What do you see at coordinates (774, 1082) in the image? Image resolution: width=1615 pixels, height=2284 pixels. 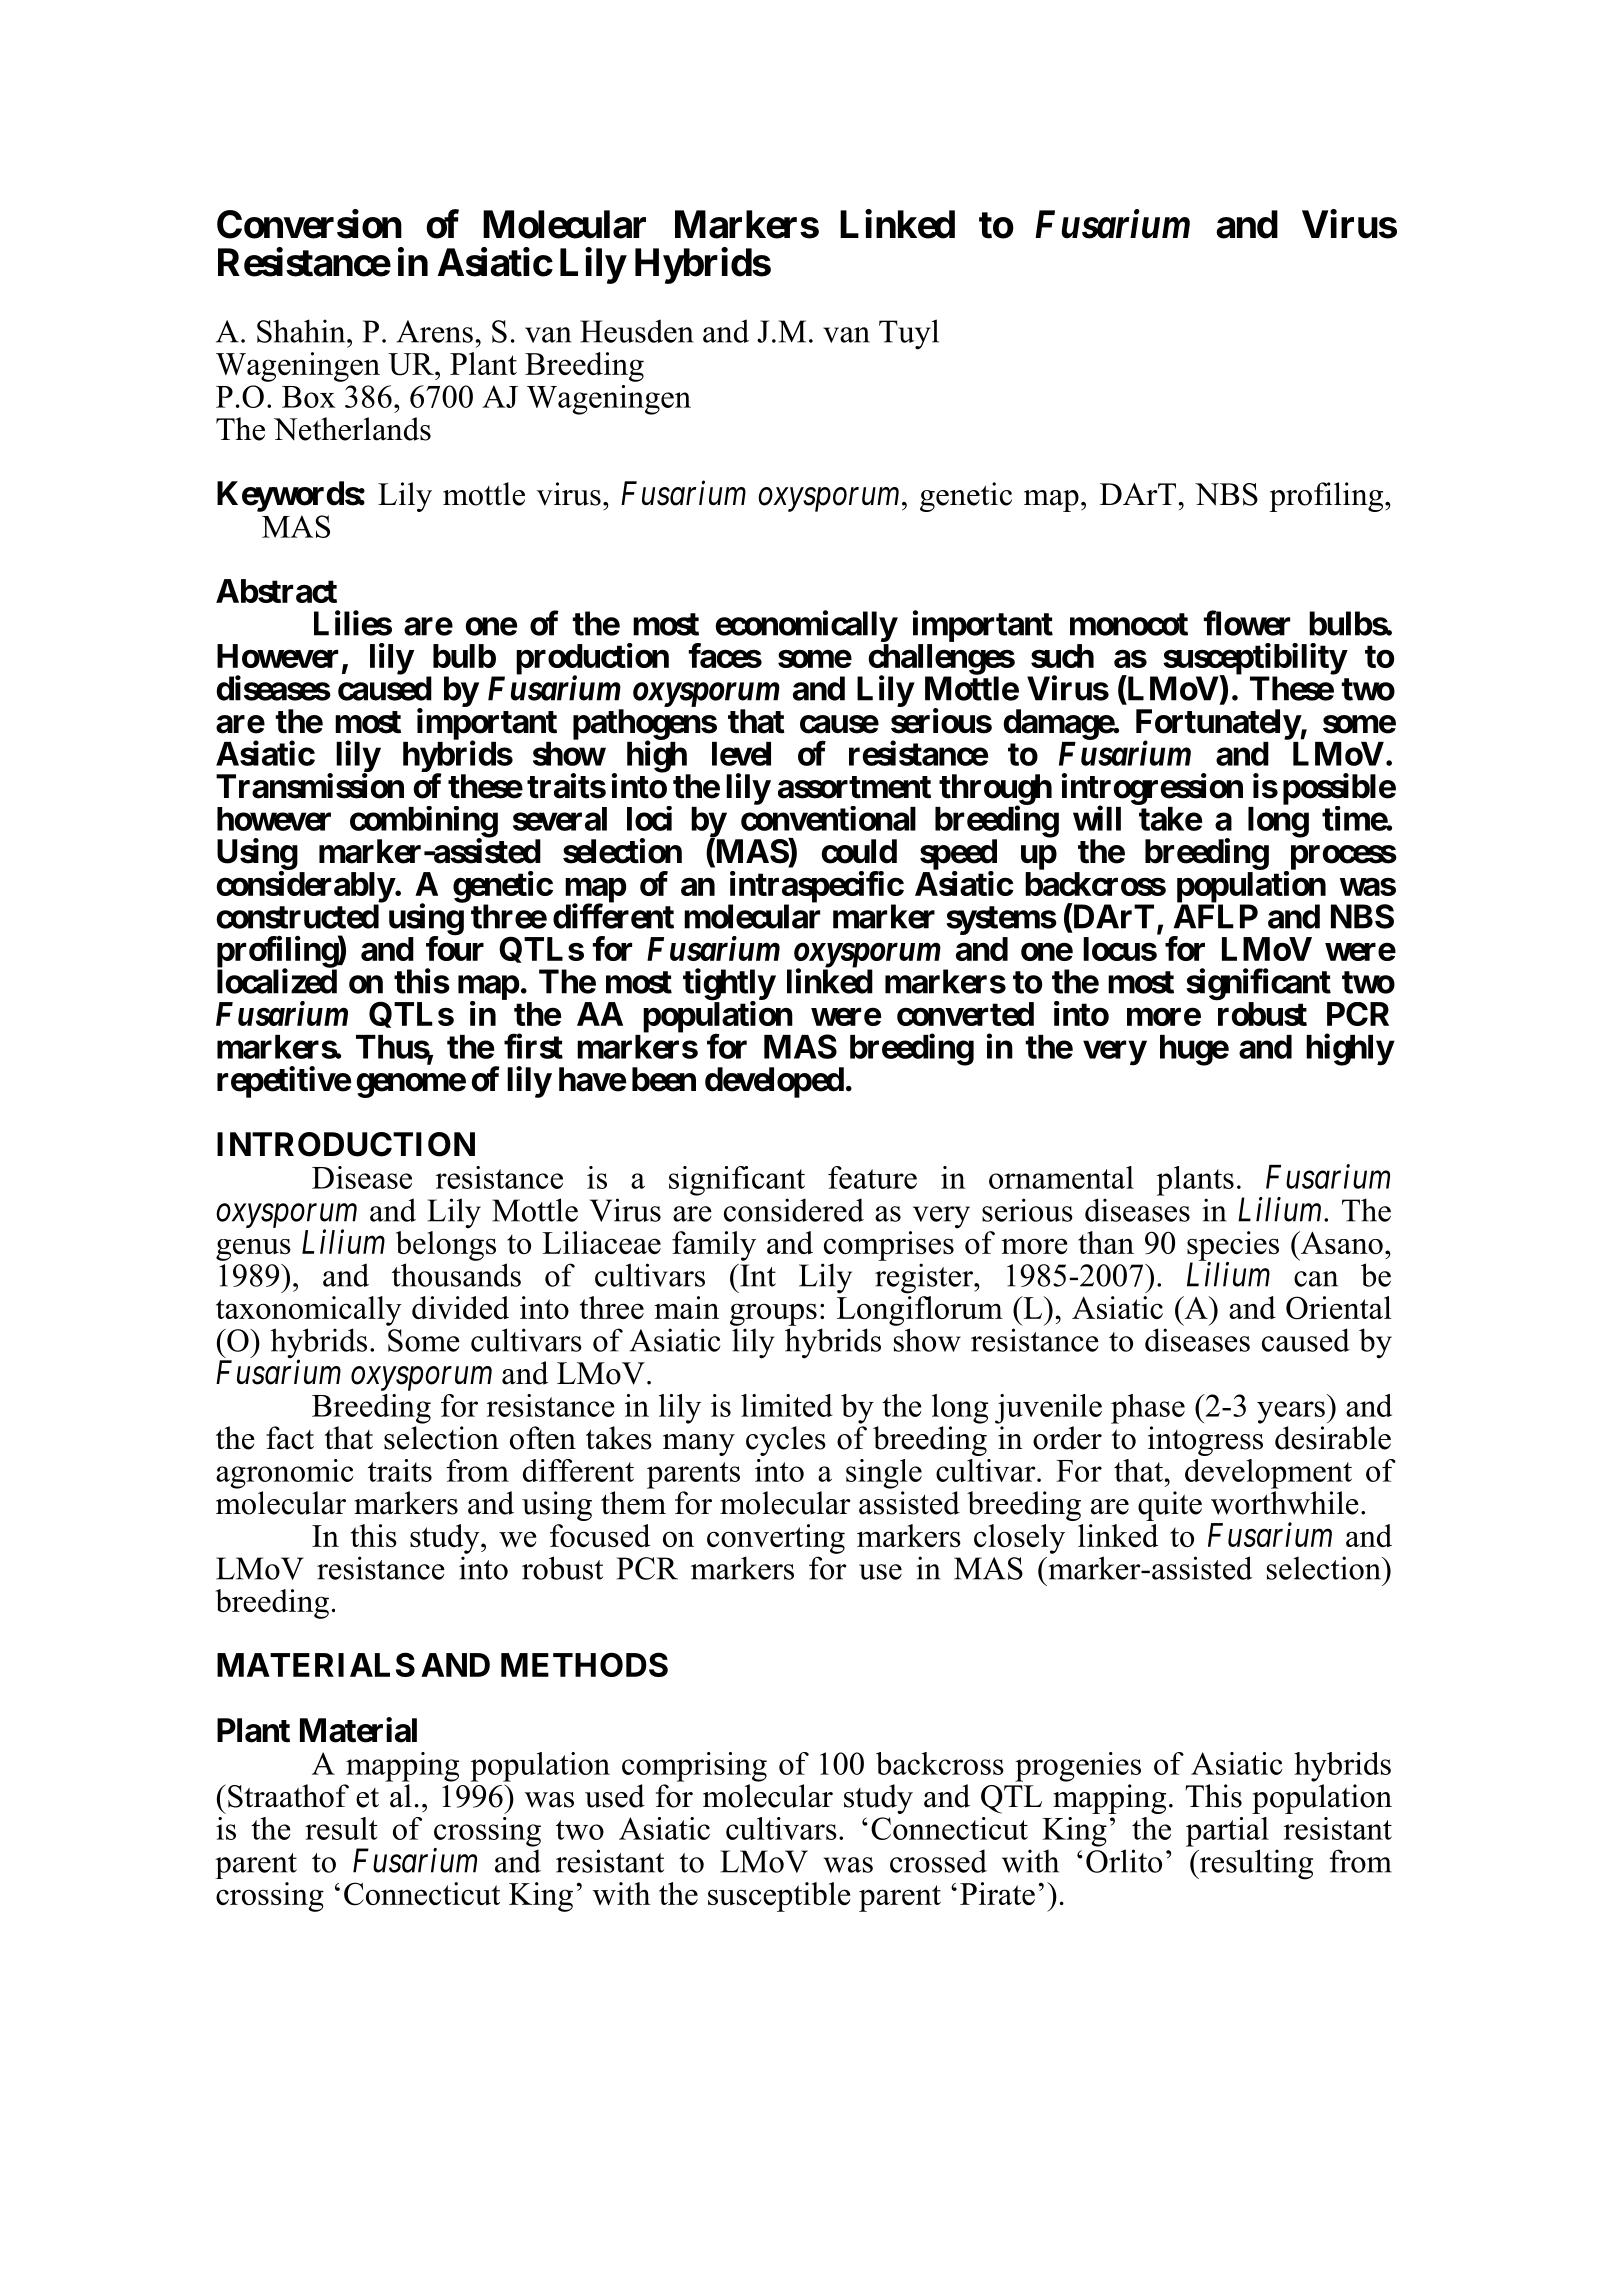 I see `developed` at bounding box center [774, 1082].
